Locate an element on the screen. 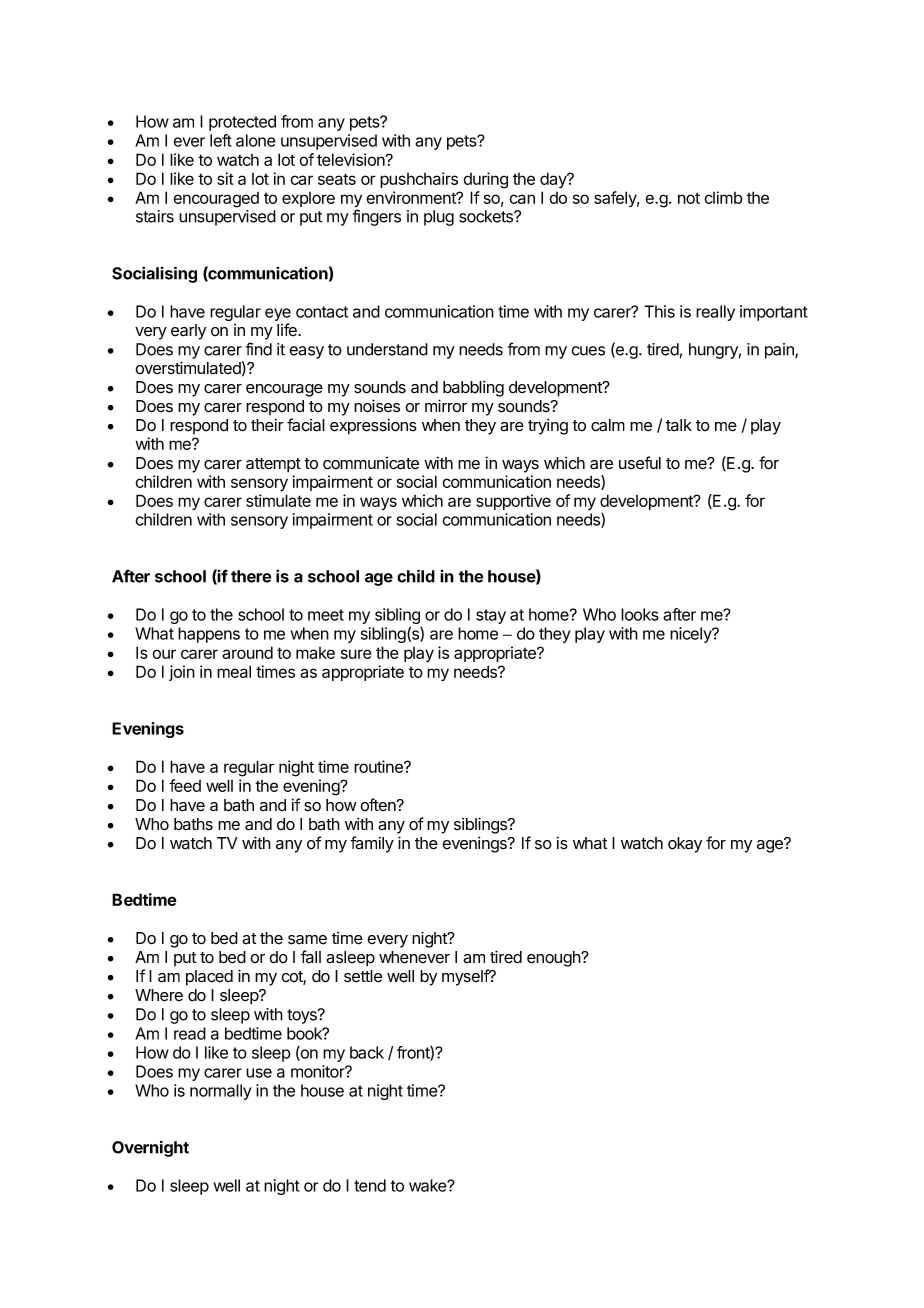 This screenshot has width=924, height=1308. left is located at coordinates (221, 140).
